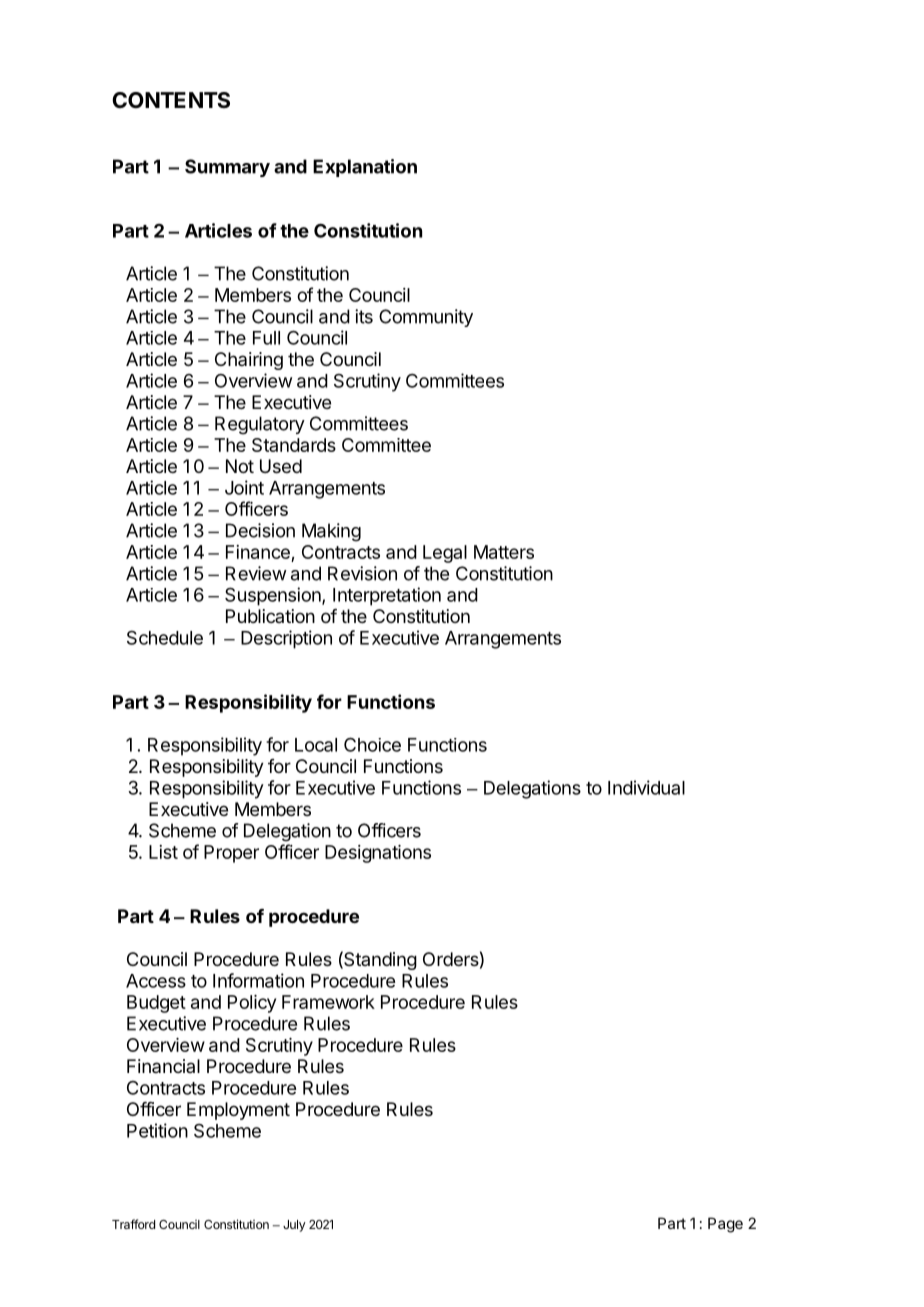 This screenshot has width=924, height=1307. I want to click on July, so click(294, 1226).
